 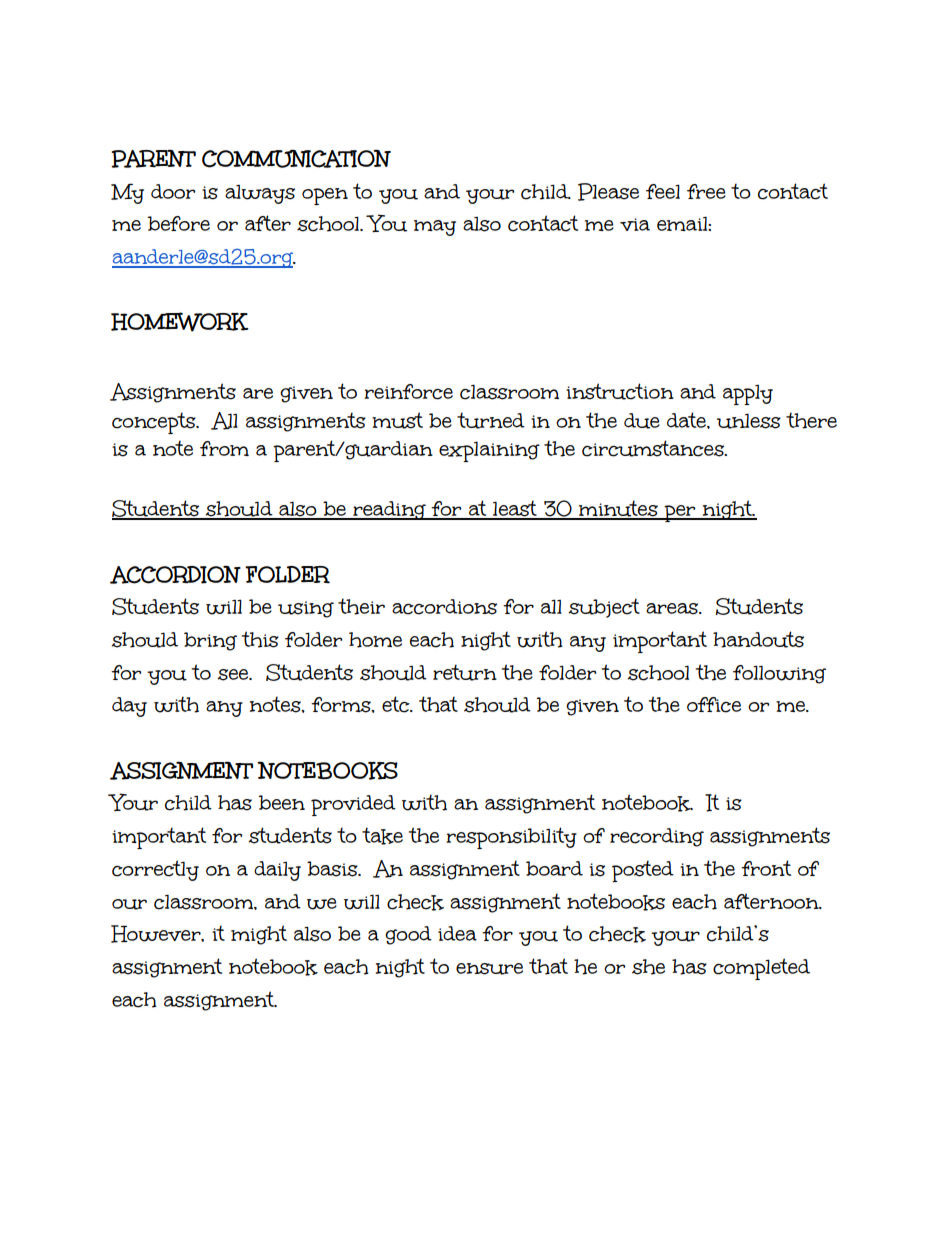 What do you see at coordinates (306, 609) in the page?
I see `using` at bounding box center [306, 609].
